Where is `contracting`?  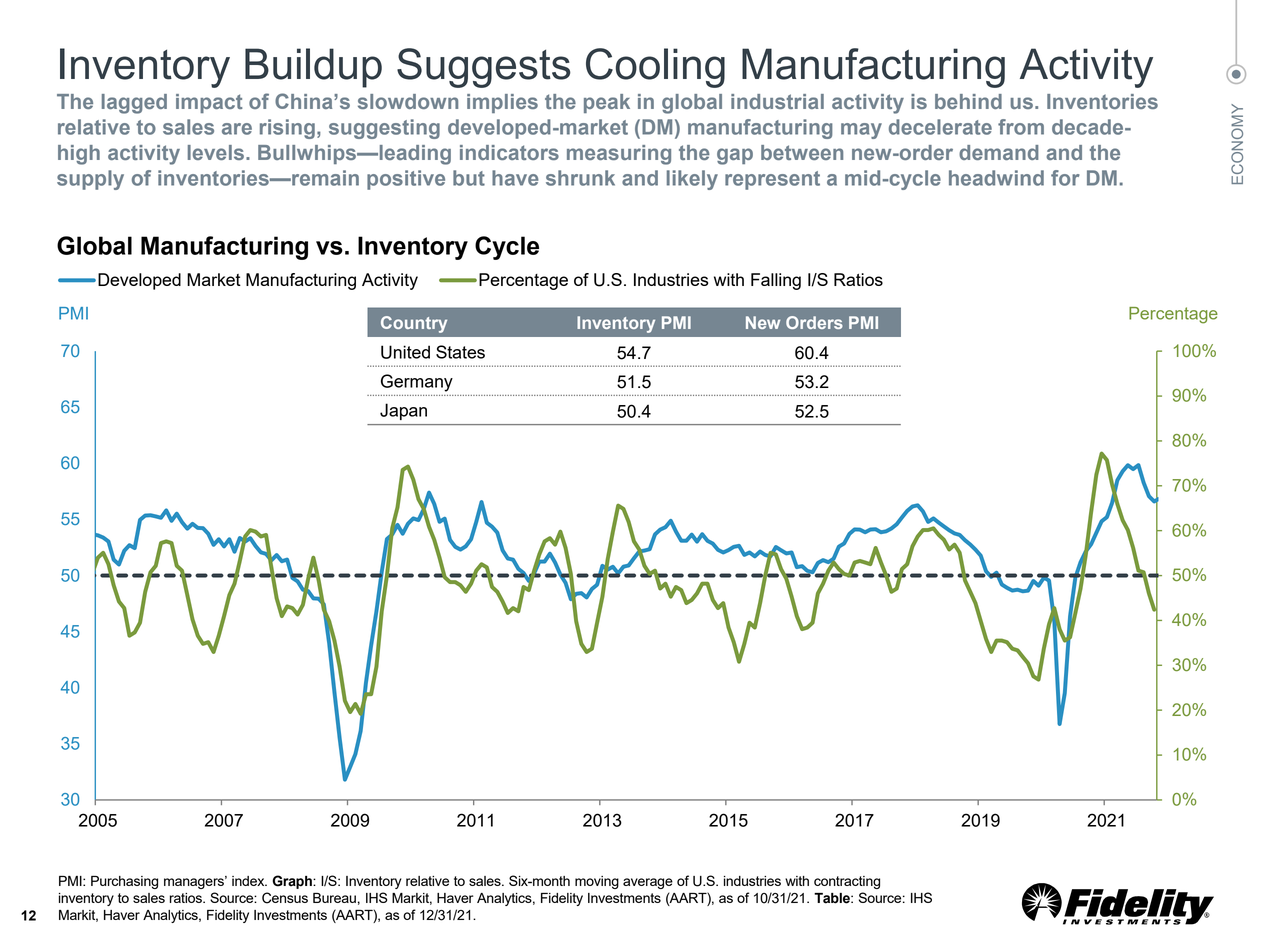 contracting is located at coordinates (847, 882).
